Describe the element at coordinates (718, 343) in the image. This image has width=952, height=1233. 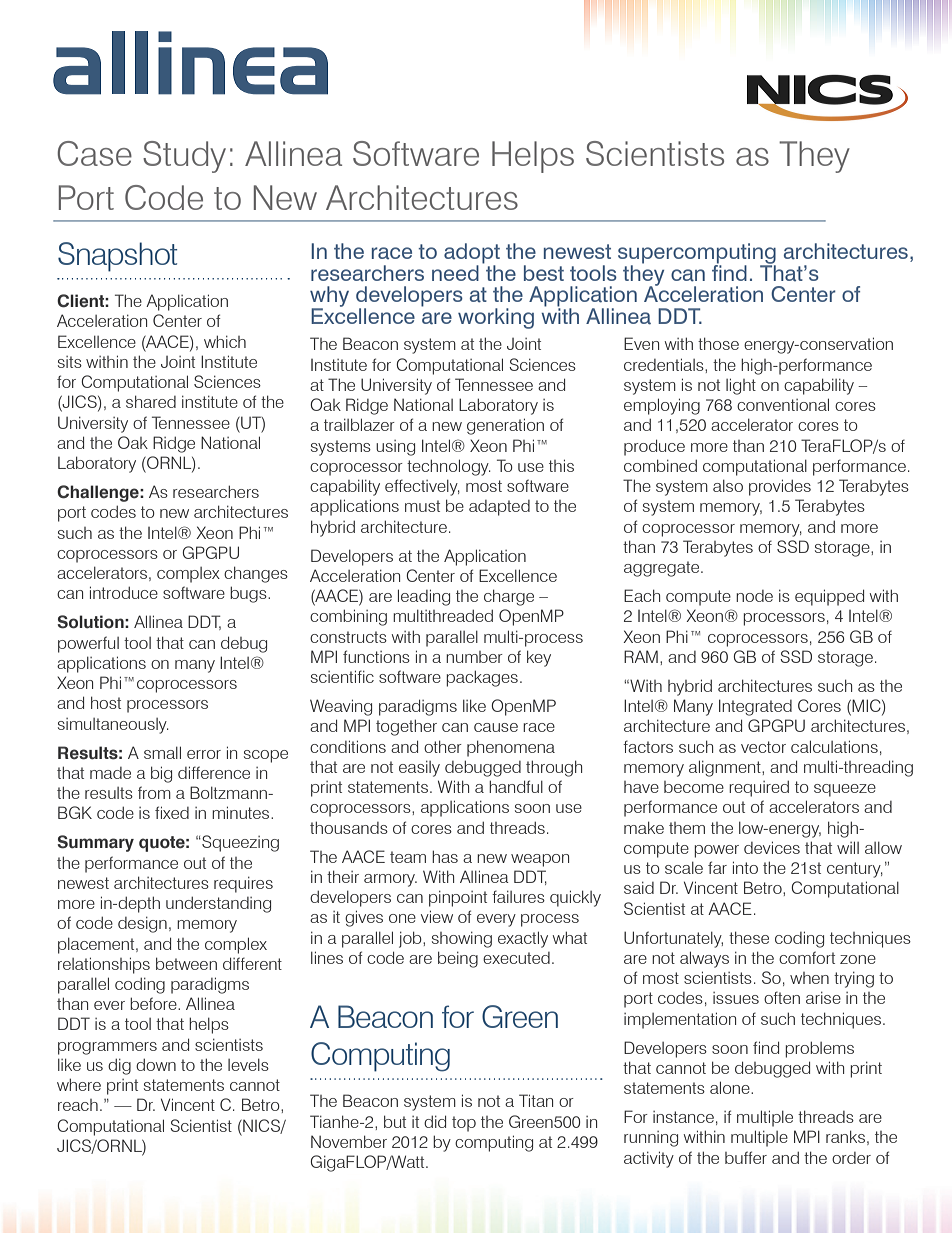
I see `those` at that location.
